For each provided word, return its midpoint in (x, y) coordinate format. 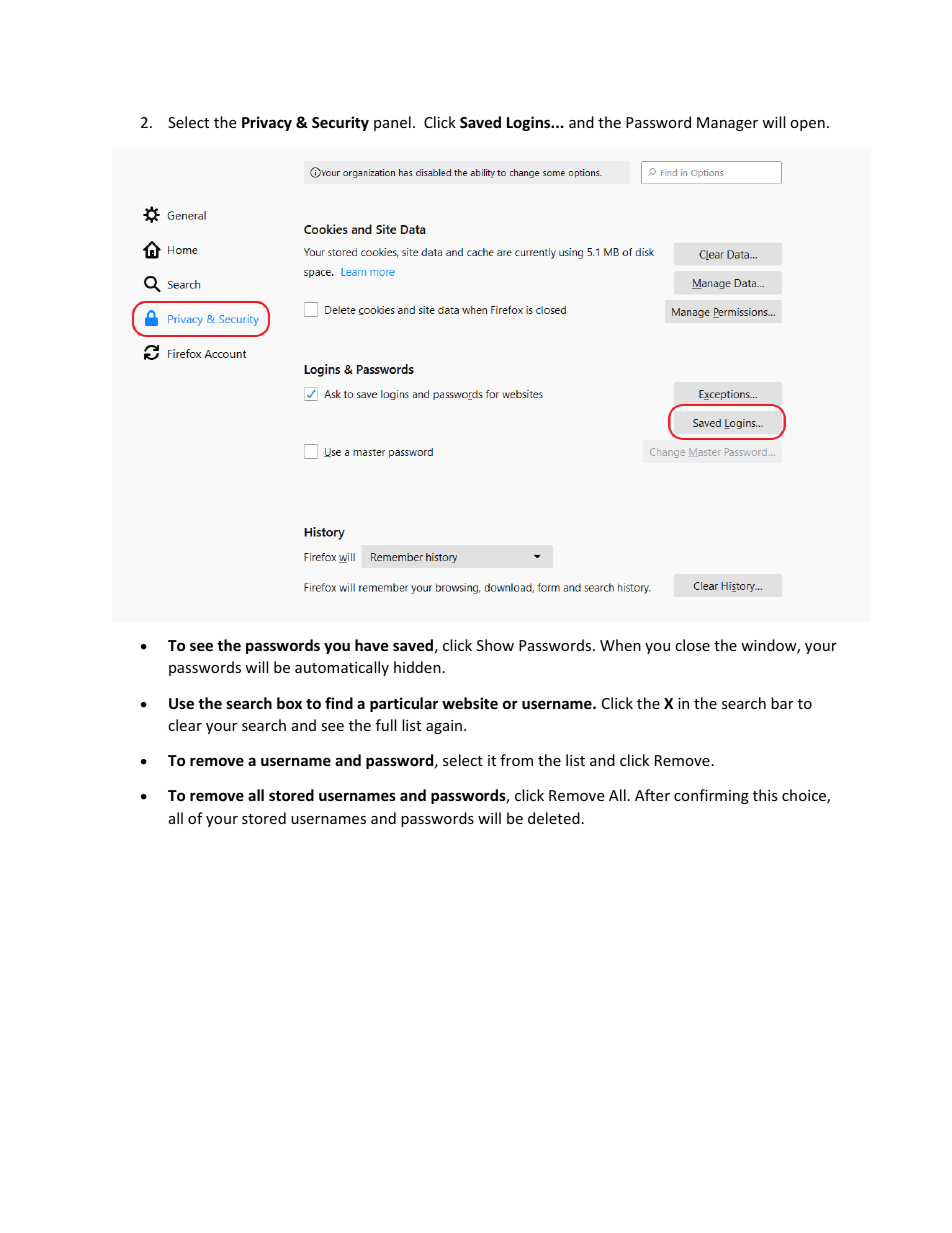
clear (185, 725)
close (692, 645)
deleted (554, 818)
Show (495, 645)
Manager (727, 124)
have (372, 645)
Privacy (267, 123)
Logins (530, 123)
